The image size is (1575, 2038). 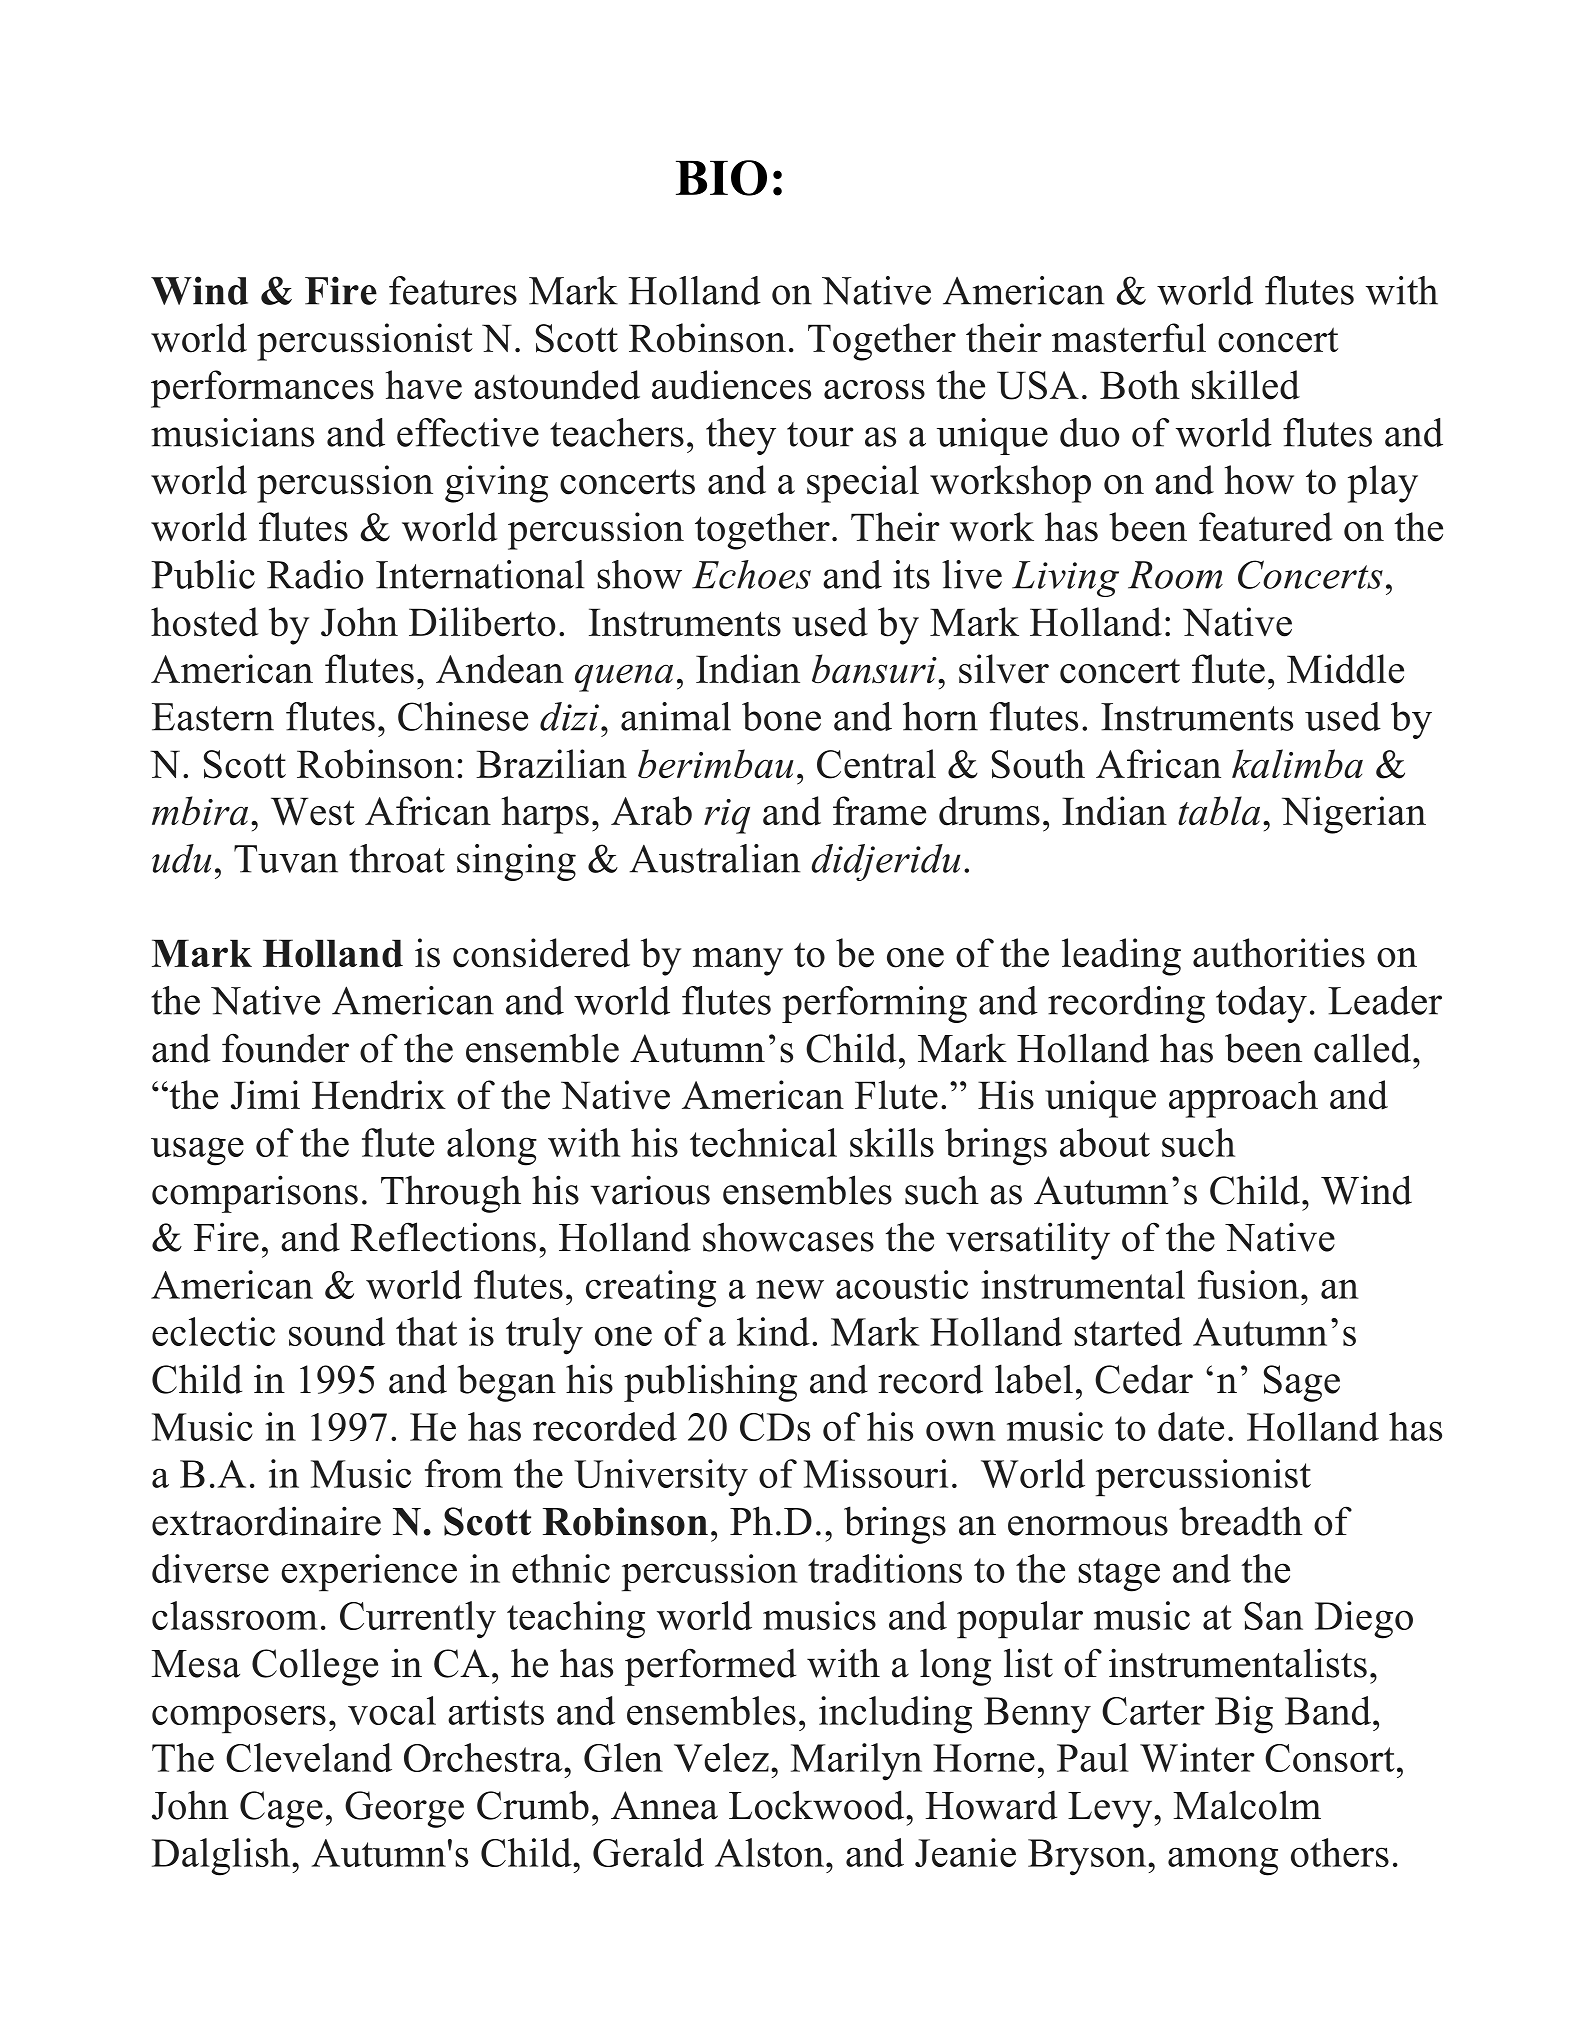 I want to click on BIO, so click(x=721, y=178).
